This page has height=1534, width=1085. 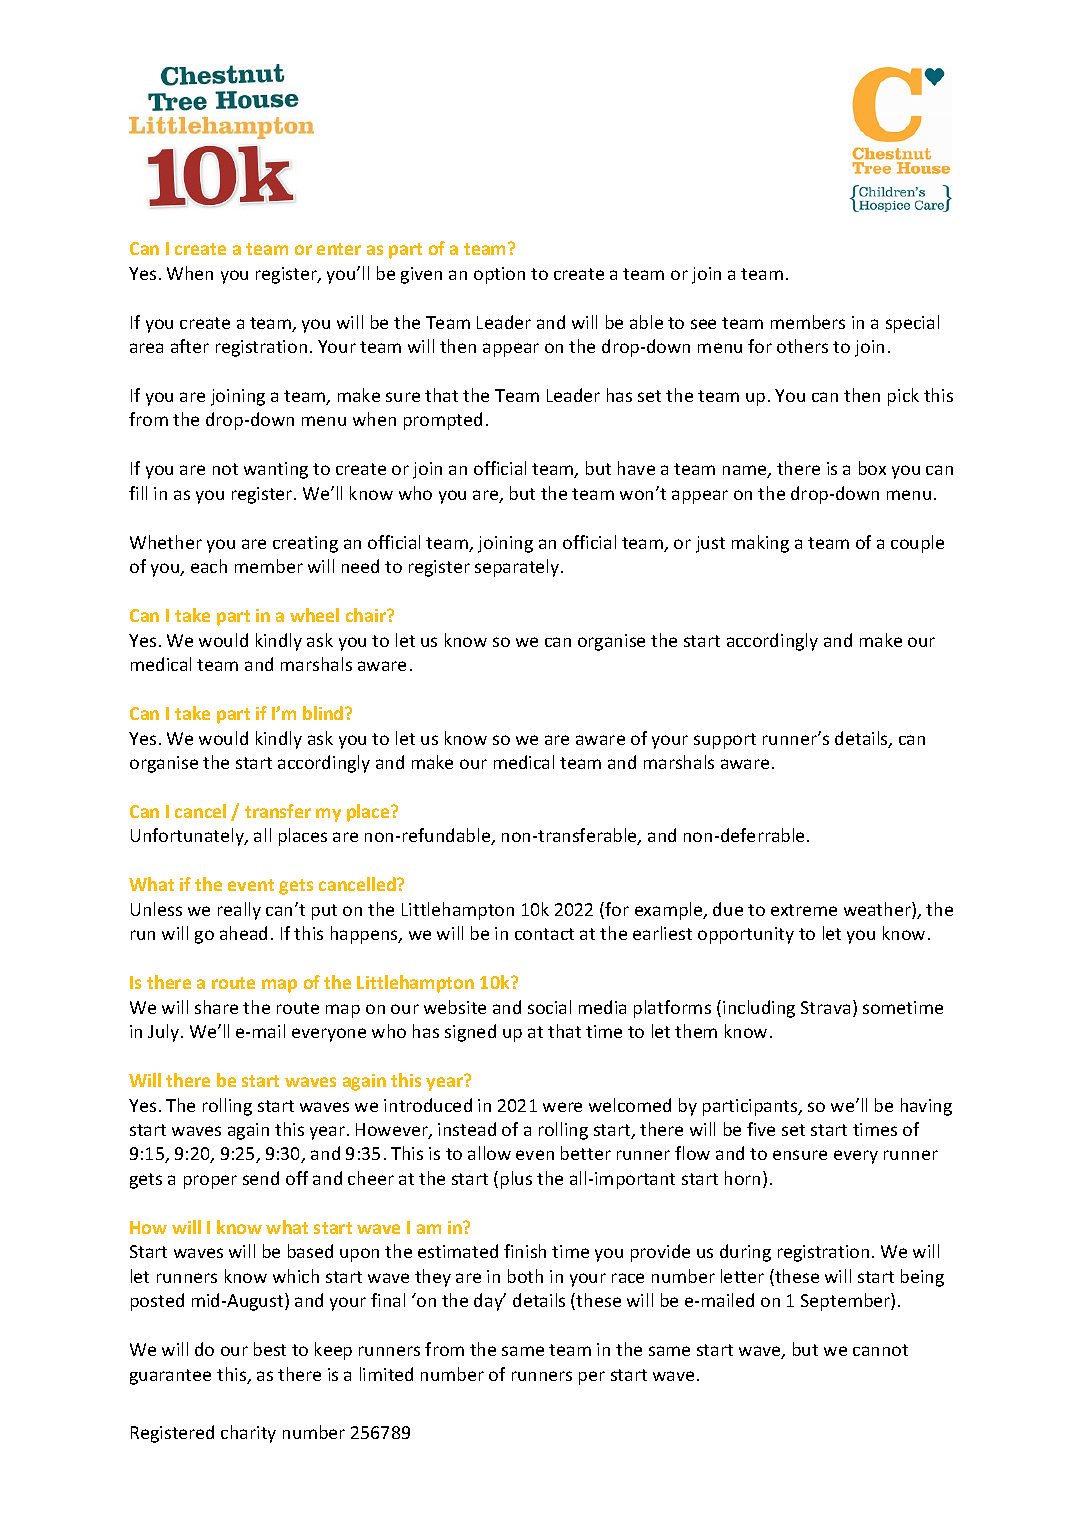 What do you see at coordinates (802, 346) in the page?
I see `others` at bounding box center [802, 346].
